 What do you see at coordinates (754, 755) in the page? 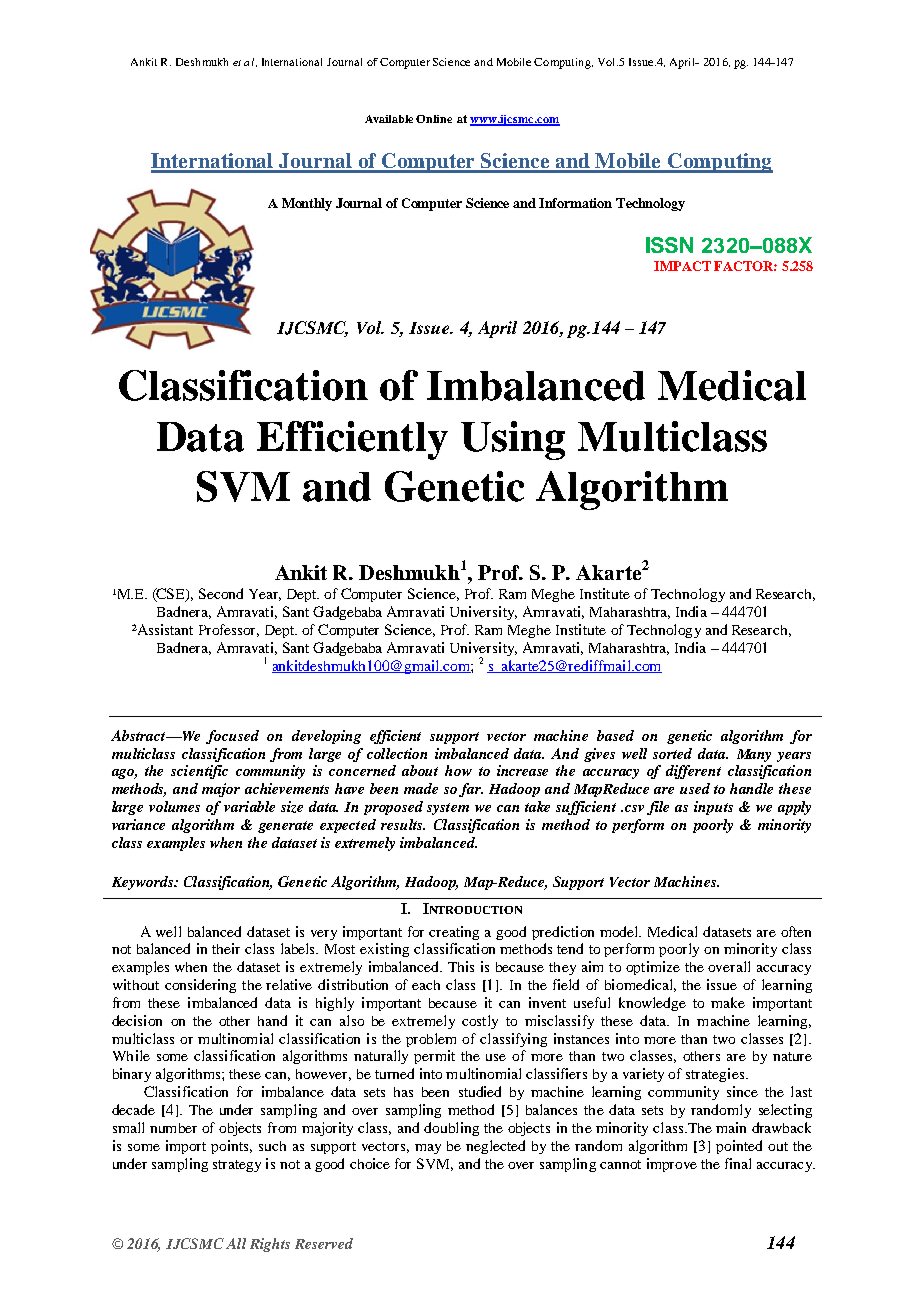
I see `Many` at bounding box center [754, 755].
